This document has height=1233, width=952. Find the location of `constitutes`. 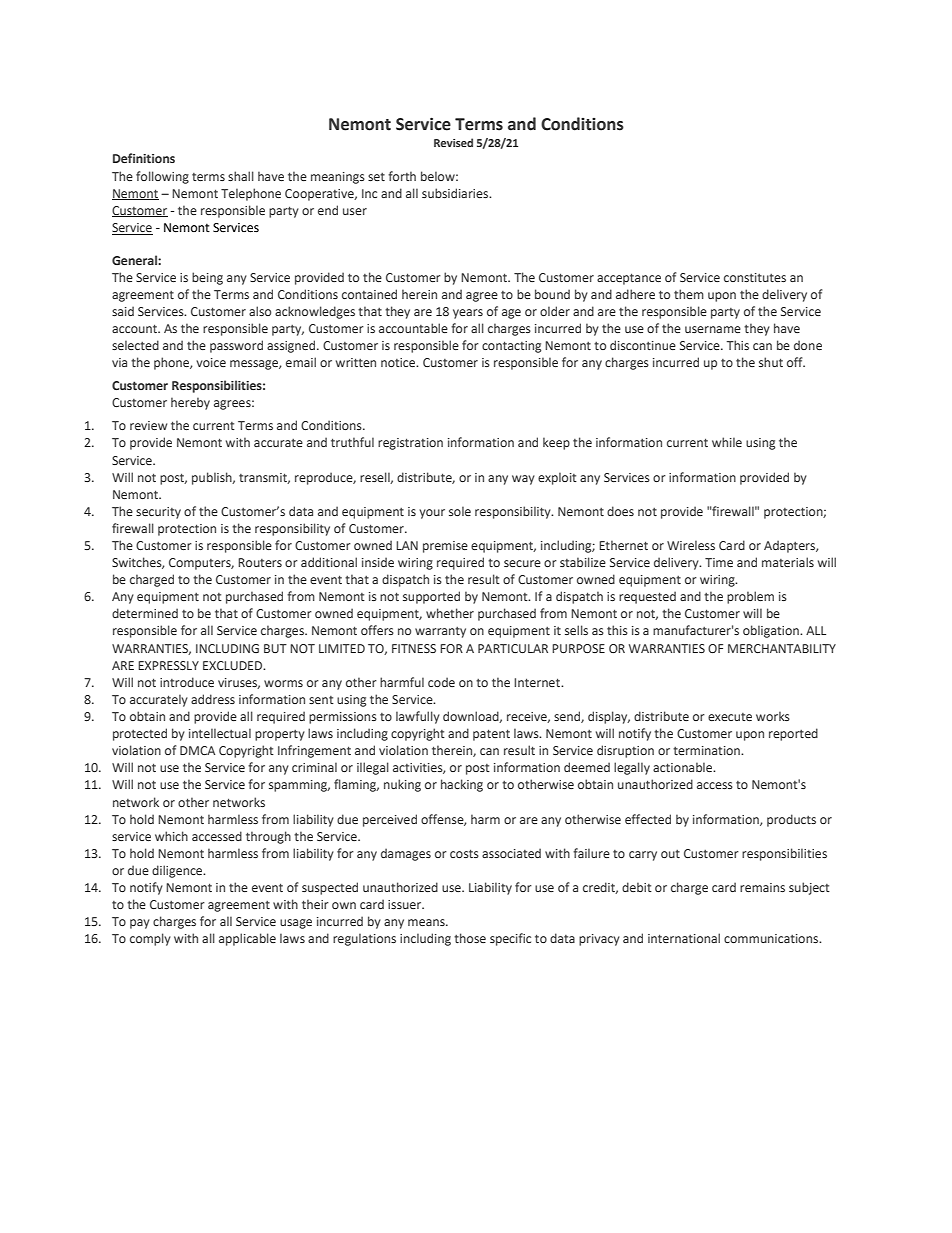

constitutes is located at coordinates (755, 277).
